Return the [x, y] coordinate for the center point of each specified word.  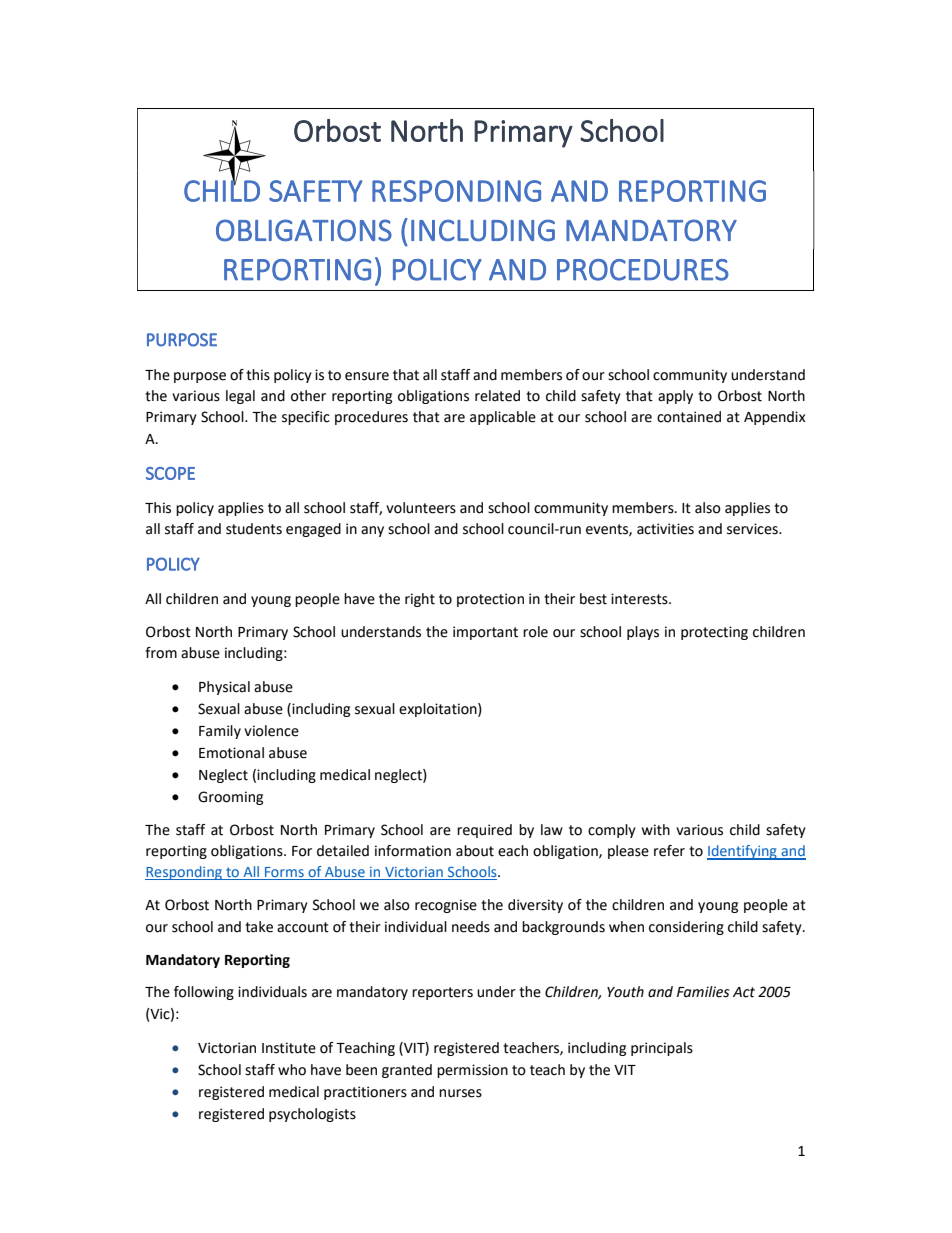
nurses [460, 1093]
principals [662, 1049]
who [292, 1070]
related [497, 396]
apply [675, 397]
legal [240, 397]
